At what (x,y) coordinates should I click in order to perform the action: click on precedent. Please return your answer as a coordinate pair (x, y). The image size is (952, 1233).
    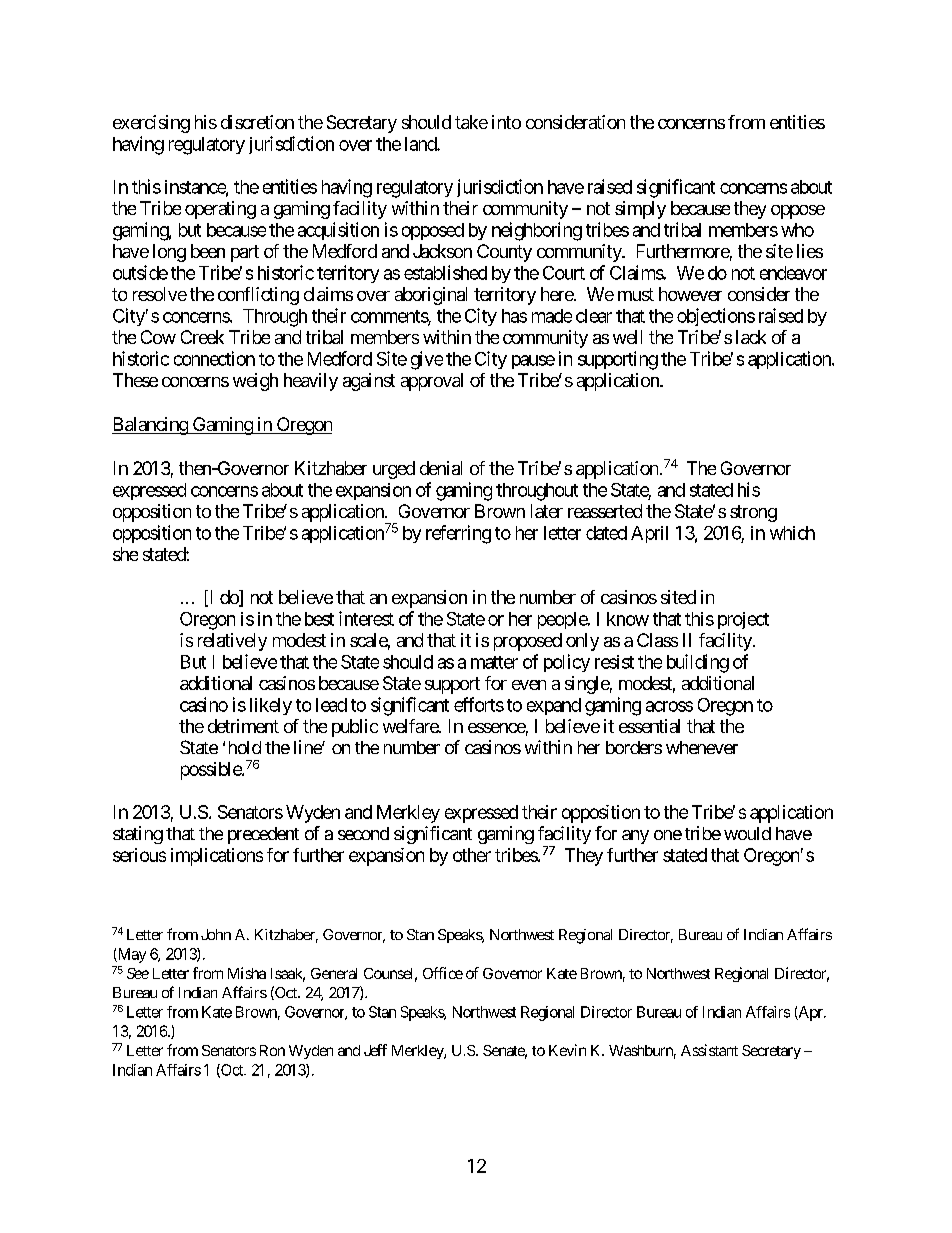
    Looking at the image, I should click on (263, 835).
